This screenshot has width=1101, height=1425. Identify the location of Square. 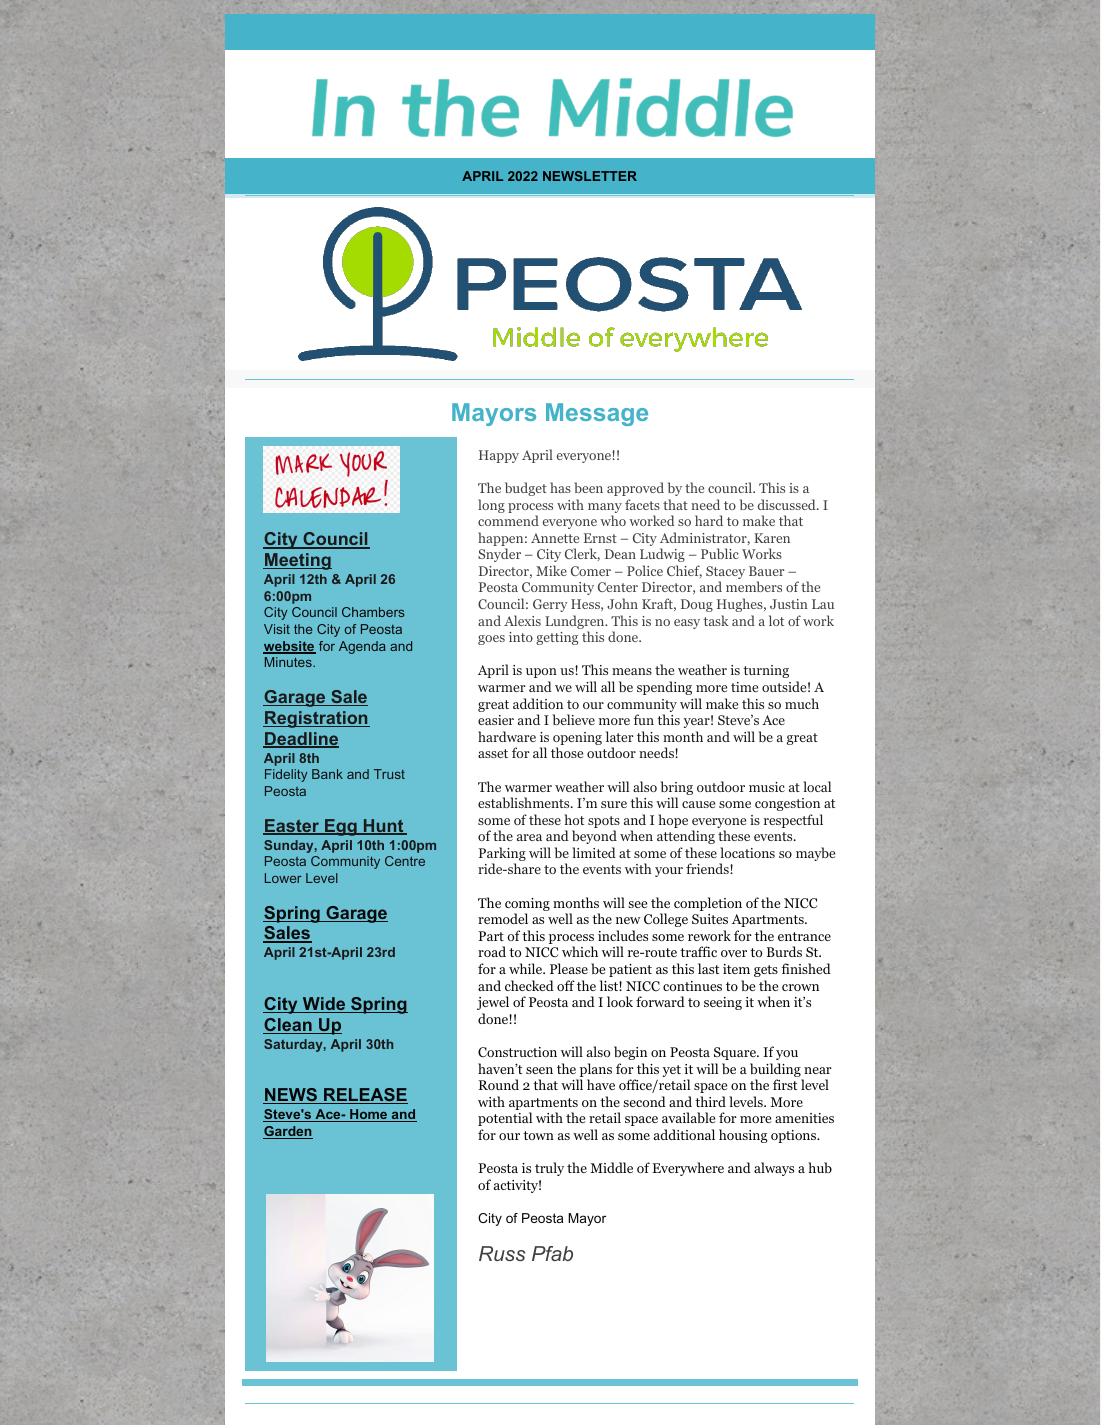
(736, 1053).
